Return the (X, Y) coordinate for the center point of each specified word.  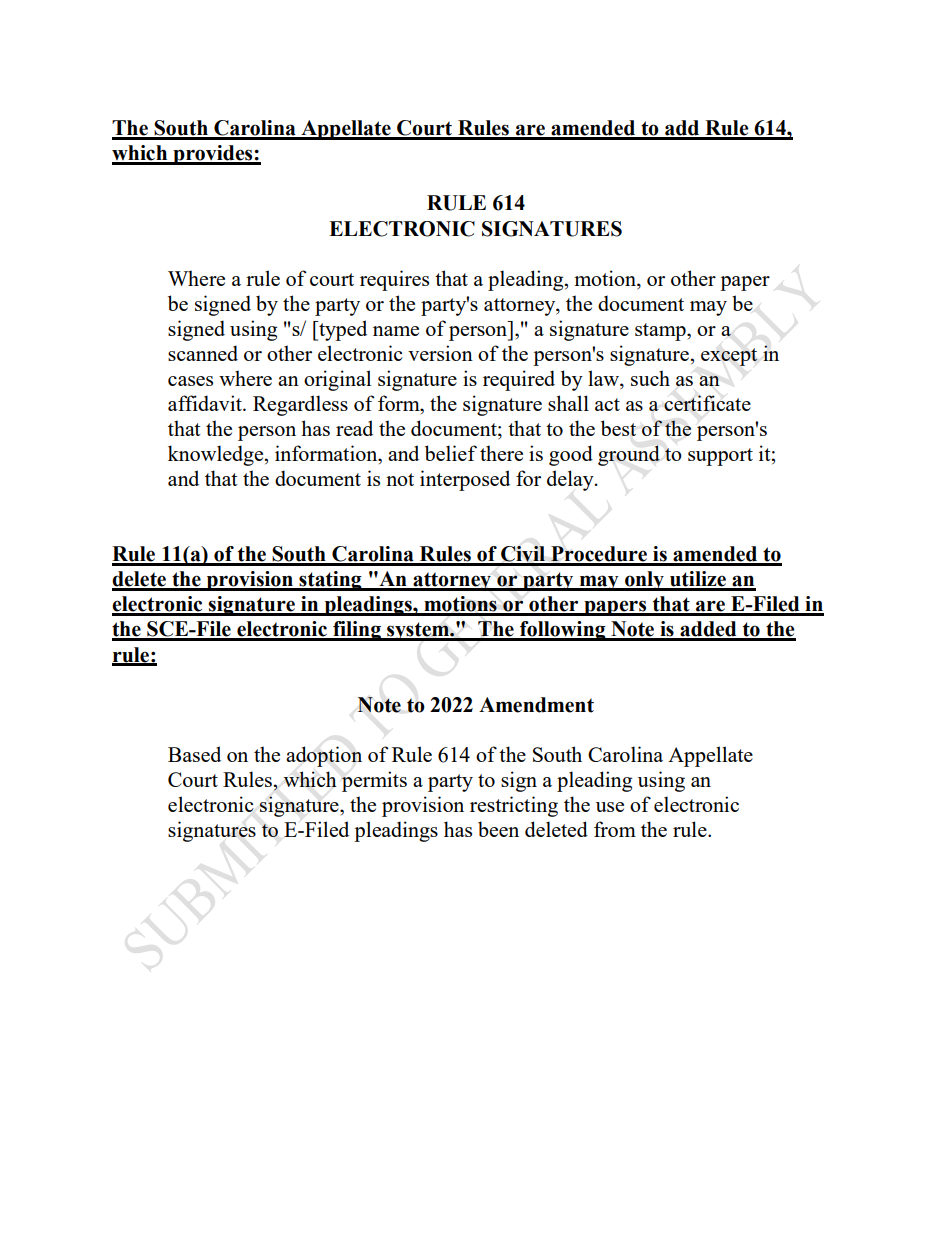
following (563, 631)
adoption (324, 756)
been (498, 829)
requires (394, 280)
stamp (661, 332)
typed (342, 330)
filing (357, 631)
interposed (465, 480)
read (354, 428)
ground (629, 455)
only (644, 581)
